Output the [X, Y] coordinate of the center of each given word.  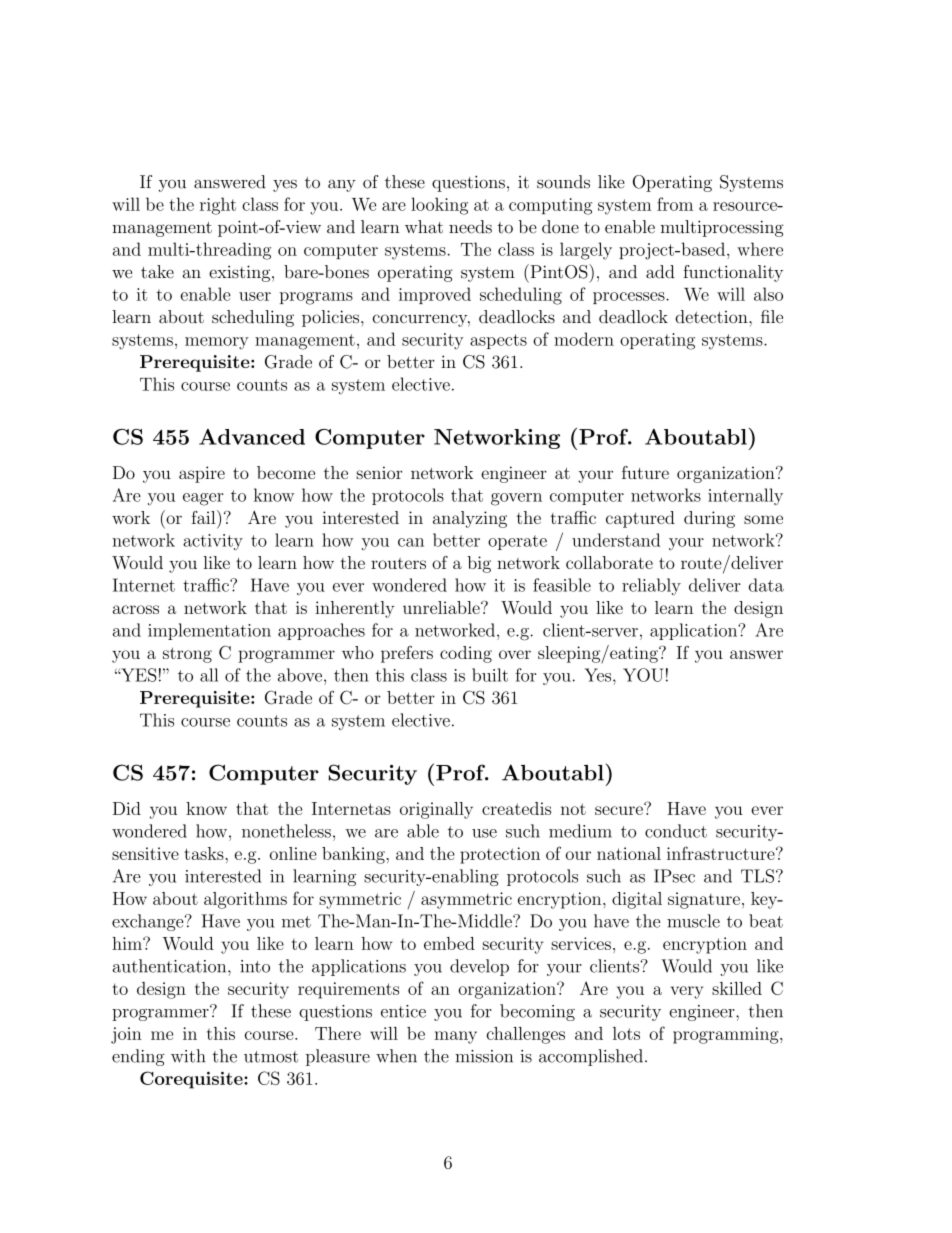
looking [439, 206]
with [188, 1056]
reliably [651, 586]
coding [466, 654]
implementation [209, 631]
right [218, 206]
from [675, 204]
